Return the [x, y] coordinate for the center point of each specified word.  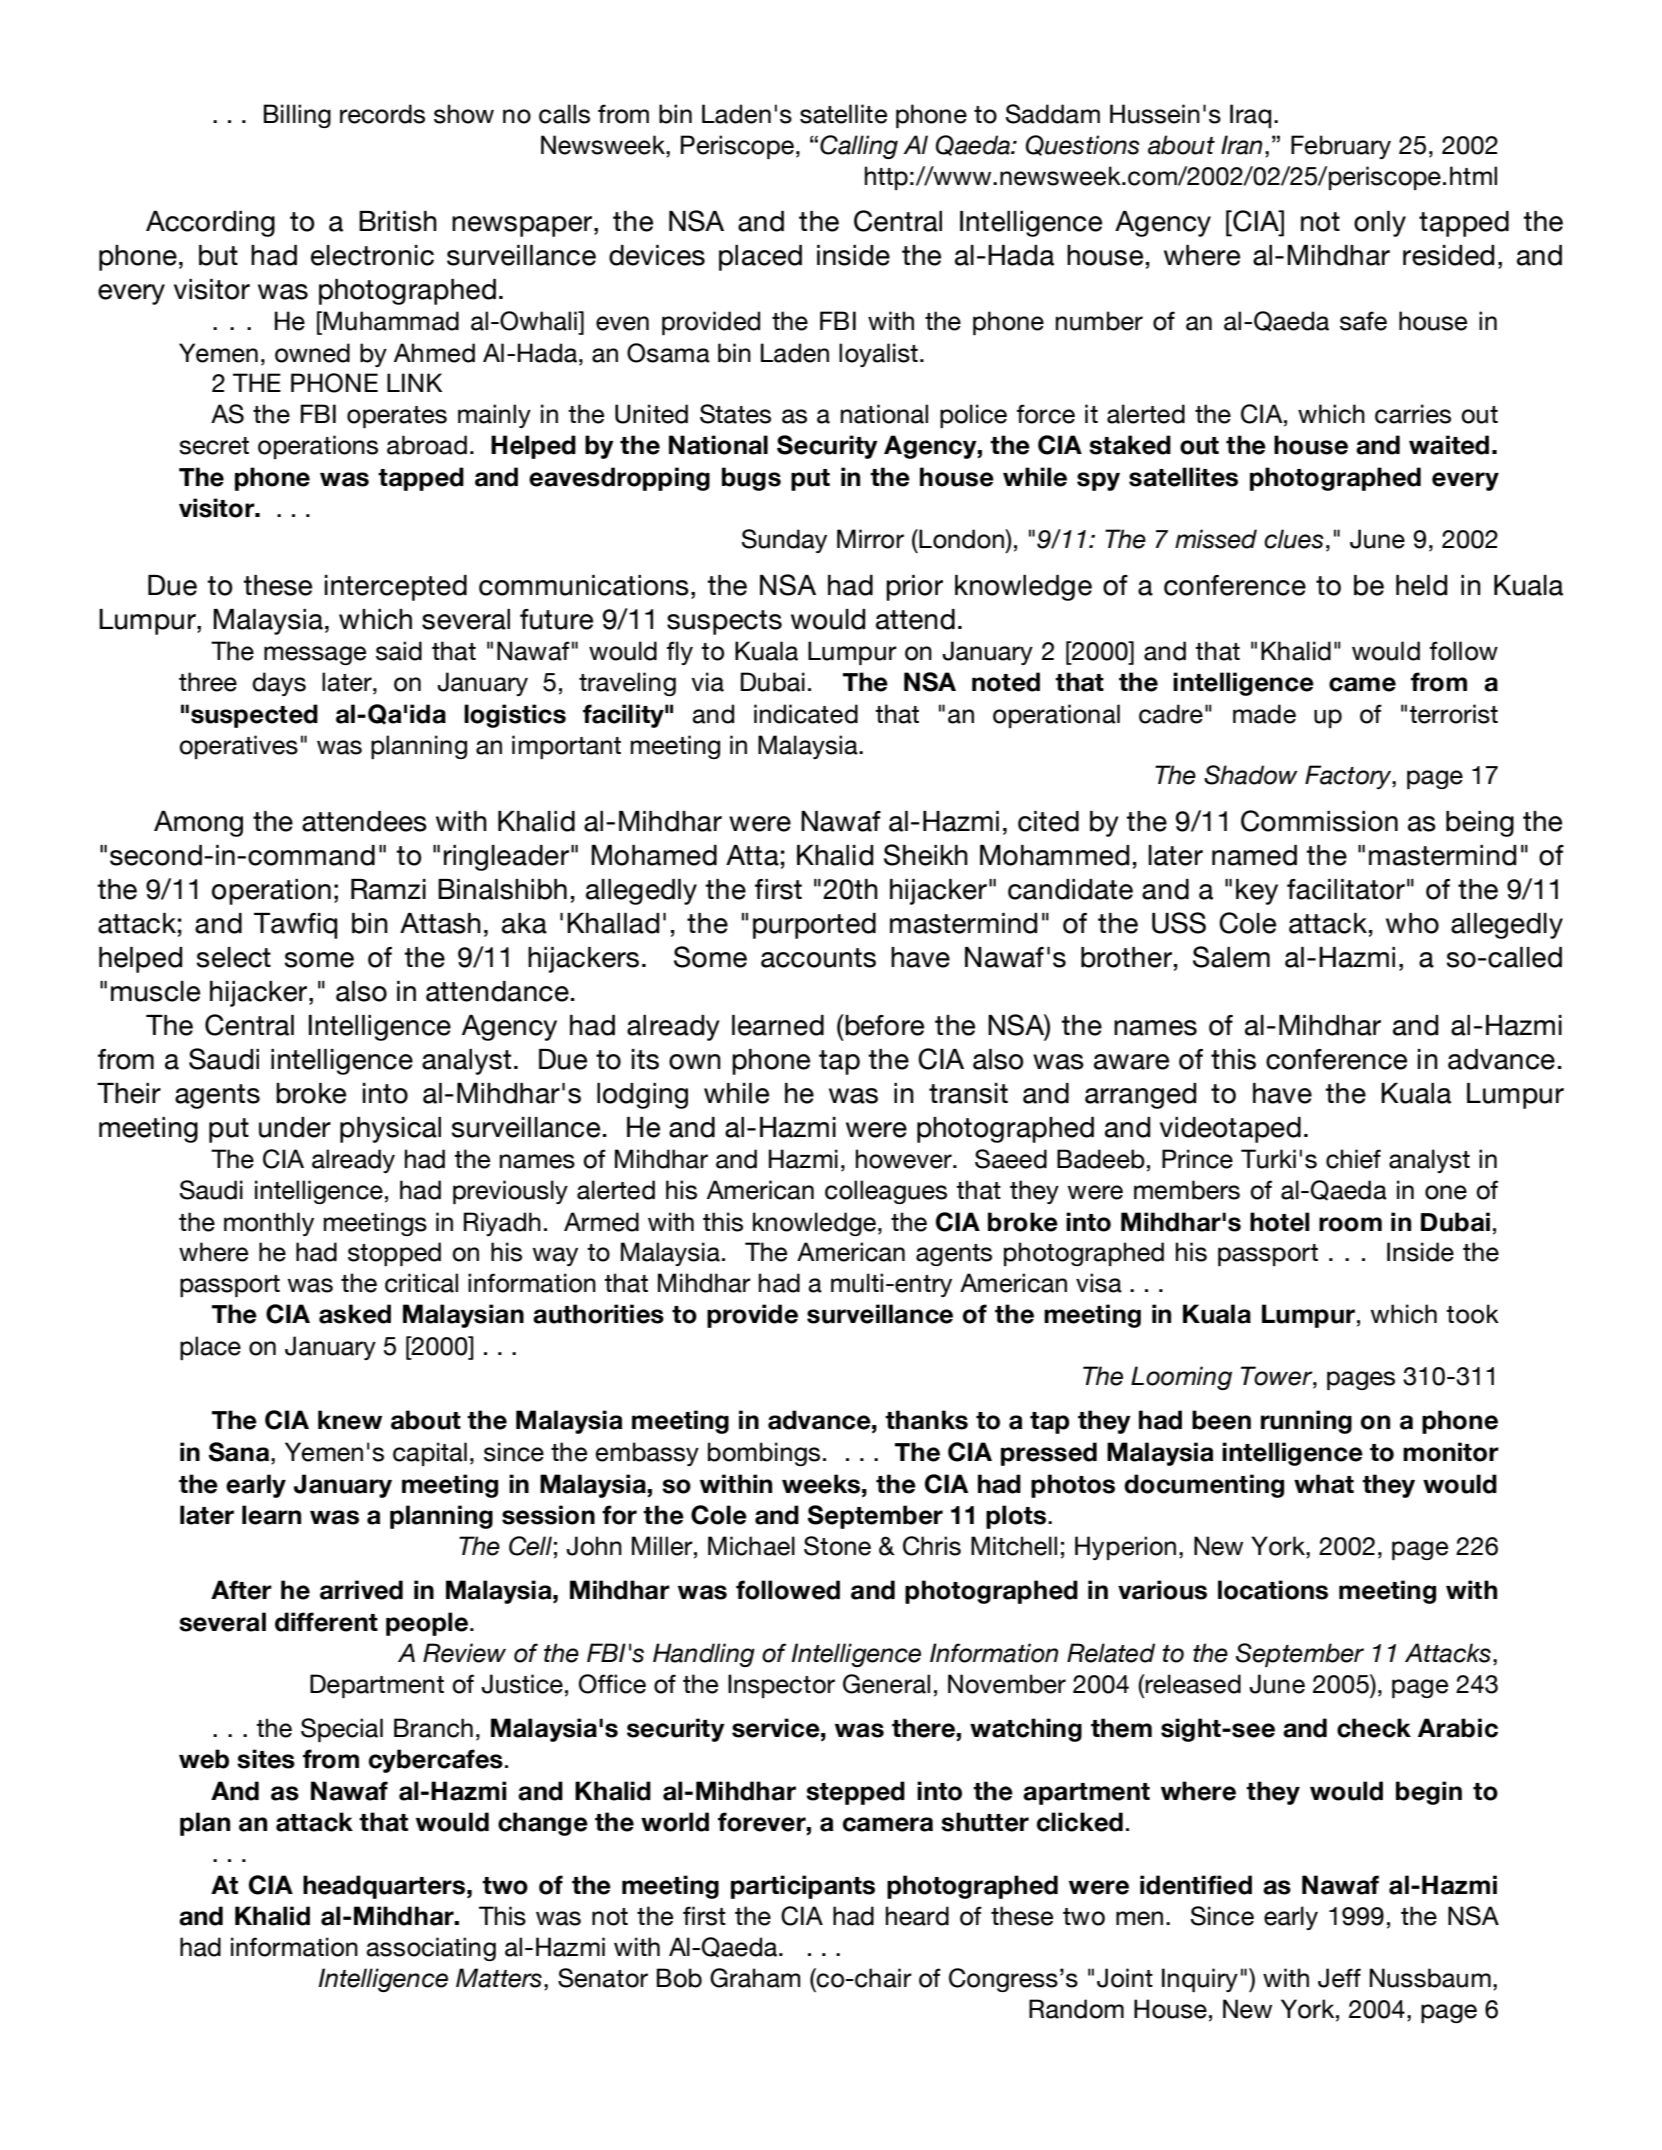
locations [1273, 1590]
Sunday [784, 541]
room [1350, 1224]
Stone [837, 1546]
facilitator [1346, 889]
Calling [859, 147]
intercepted [396, 588]
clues [1294, 539]
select [234, 957]
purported [814, 926]
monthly [269, 1224]
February [1341, 147]
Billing [297, 116]
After [241, 1590]
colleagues [886, 1192]
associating [431, 1949]
